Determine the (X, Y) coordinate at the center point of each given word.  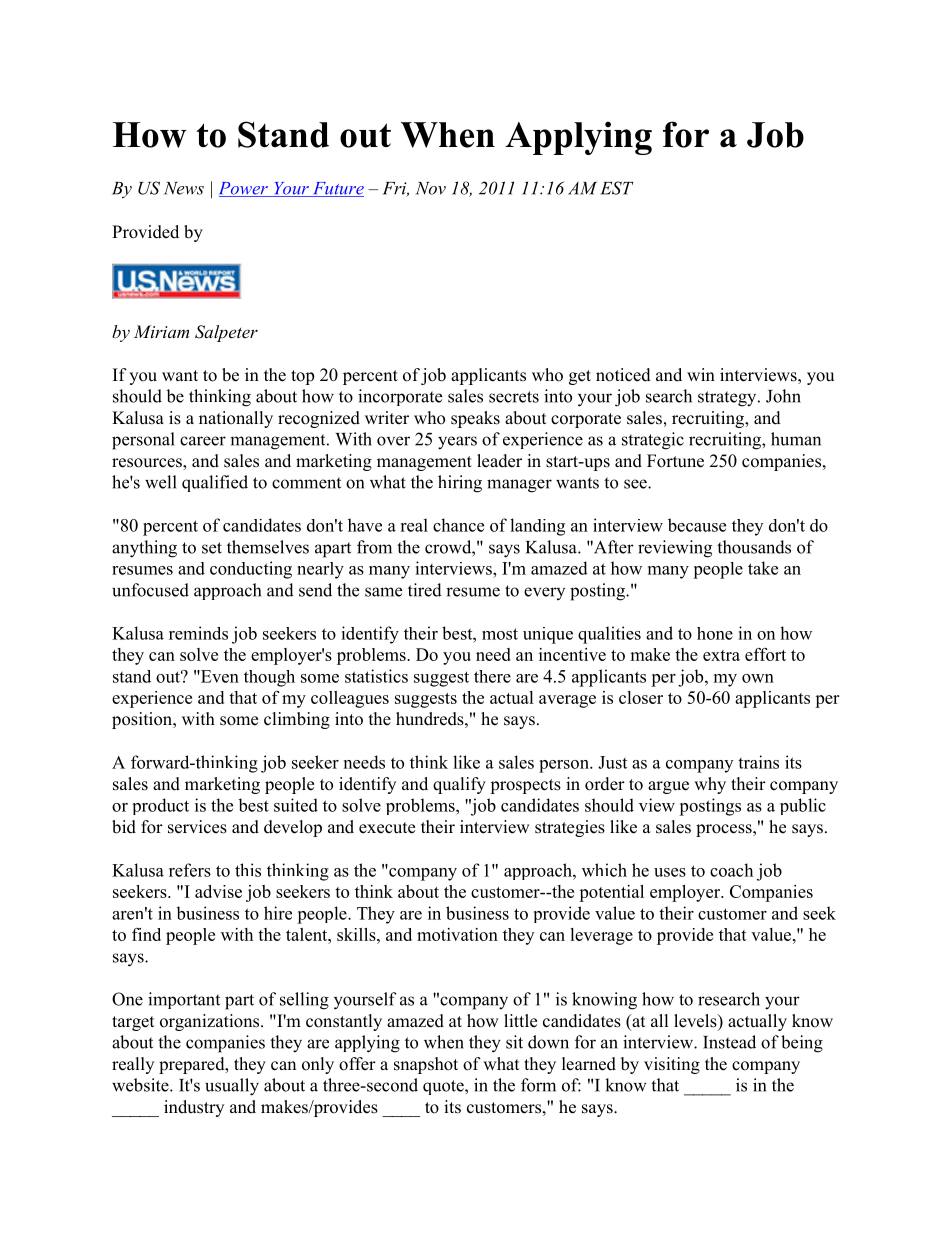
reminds (198, 633)
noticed (623, 375)
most (500, 634)
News (184, 188)
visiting (672, 1065)
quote (444, 1087)
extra (721, 655)
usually (232, 1087)
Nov (431, 188)
